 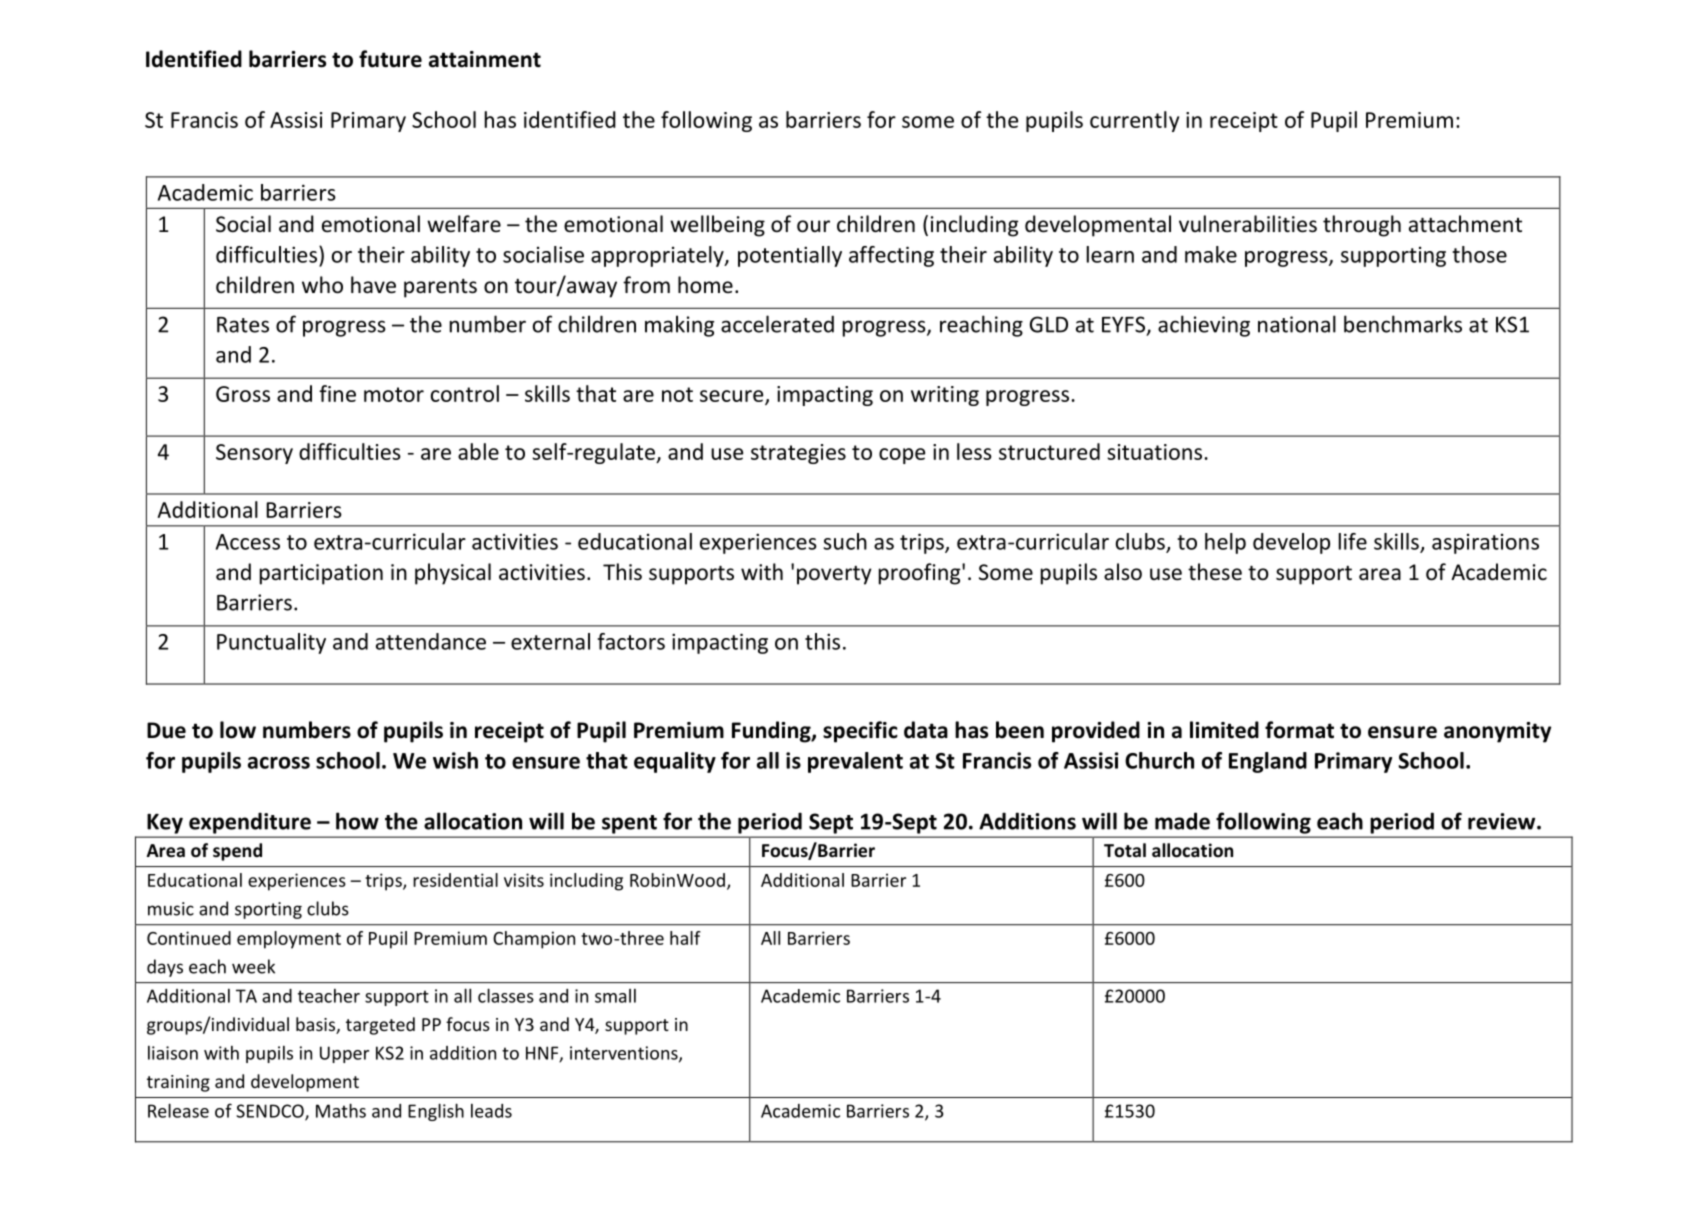 What do you see at coordinates (321, 574) in the screenshot?
I see `participation` at bounding box center [321, 574].
